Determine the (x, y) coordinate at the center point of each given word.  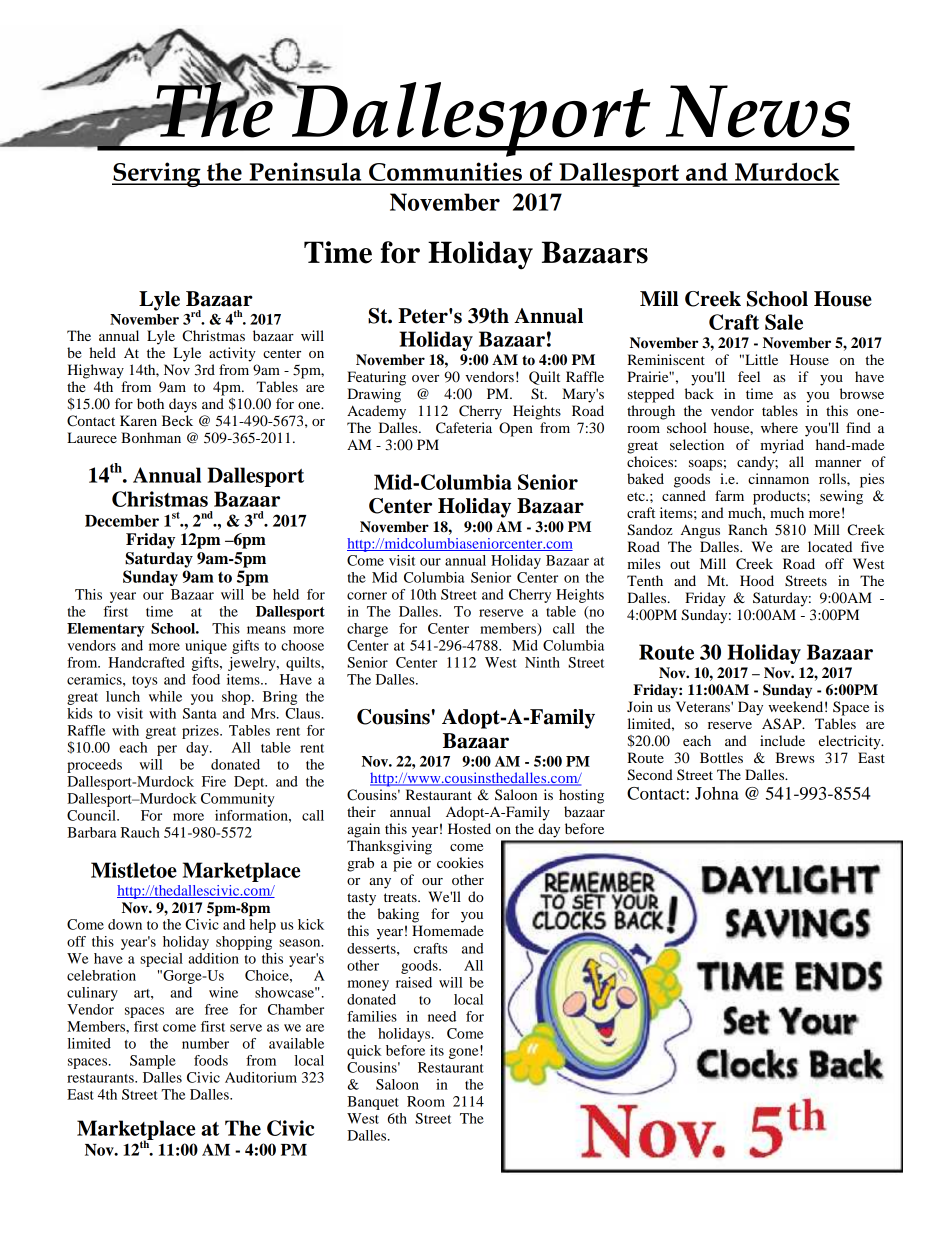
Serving (157, 174)
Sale (784, 322)
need (442, 1016)
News (758, 111)
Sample (153, 1062)
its (437, 1050)
